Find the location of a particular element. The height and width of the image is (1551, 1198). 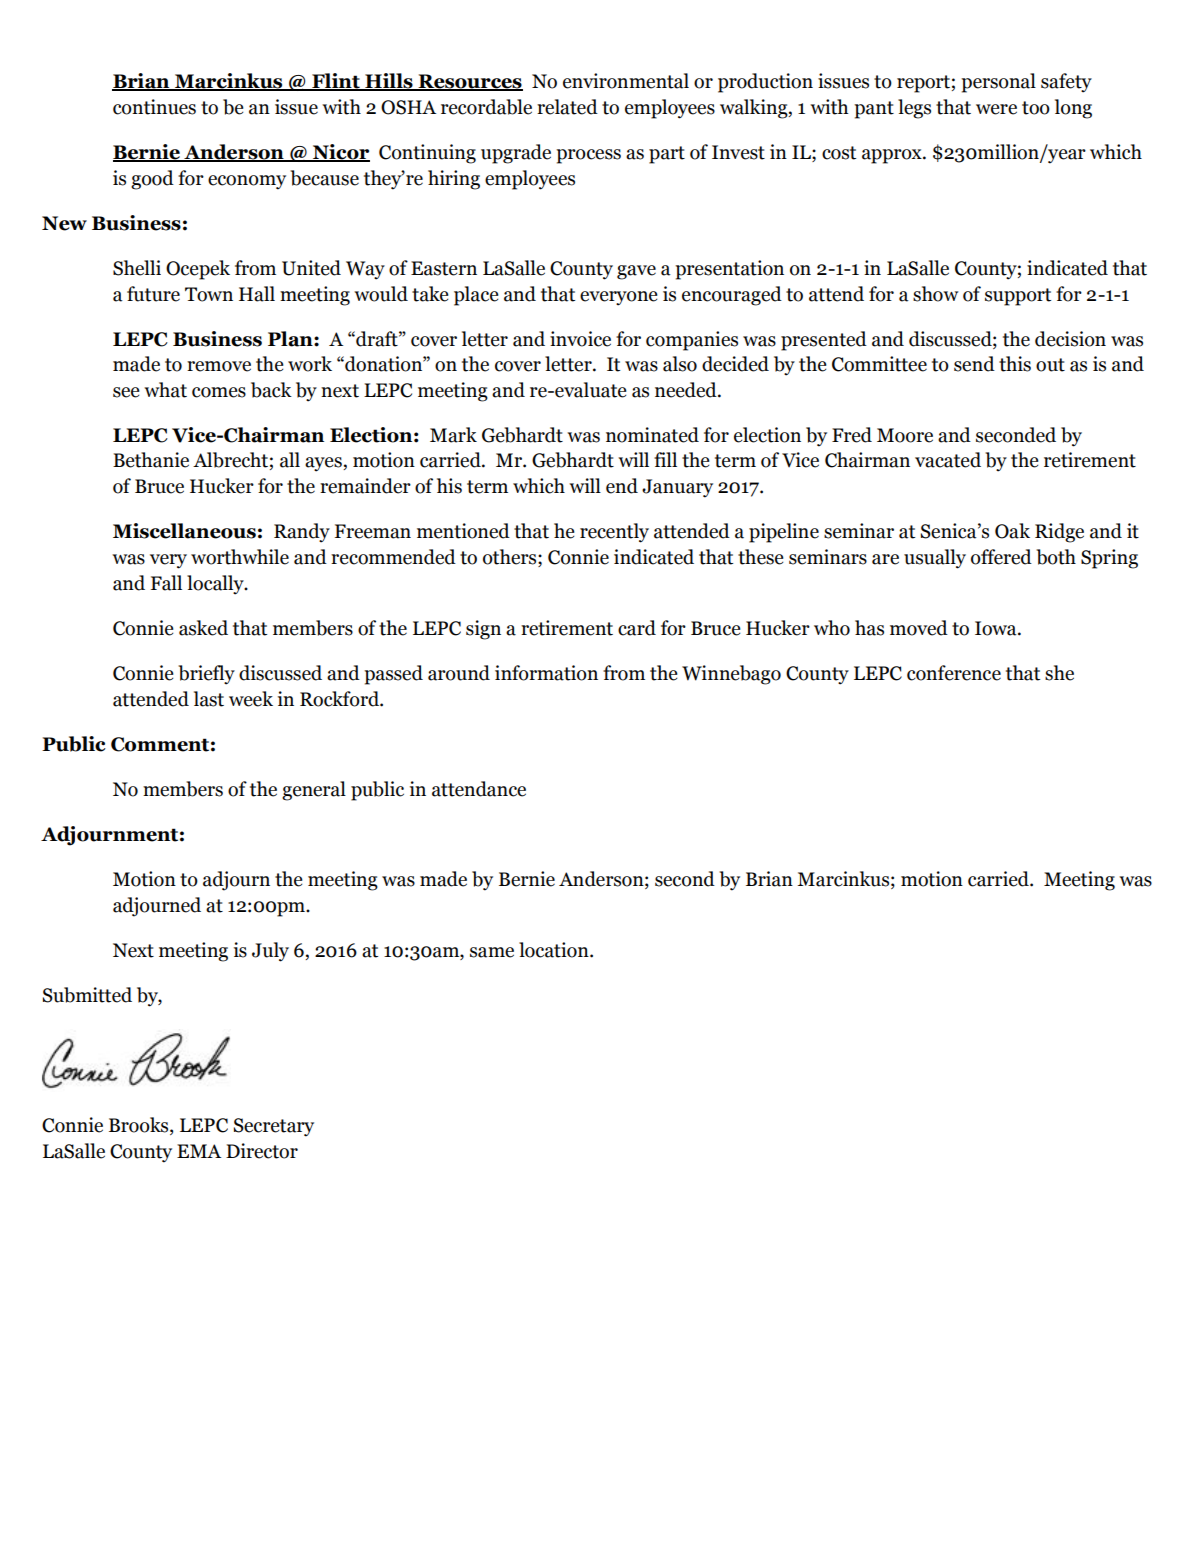

asked is located at coordinates (203, 628).
